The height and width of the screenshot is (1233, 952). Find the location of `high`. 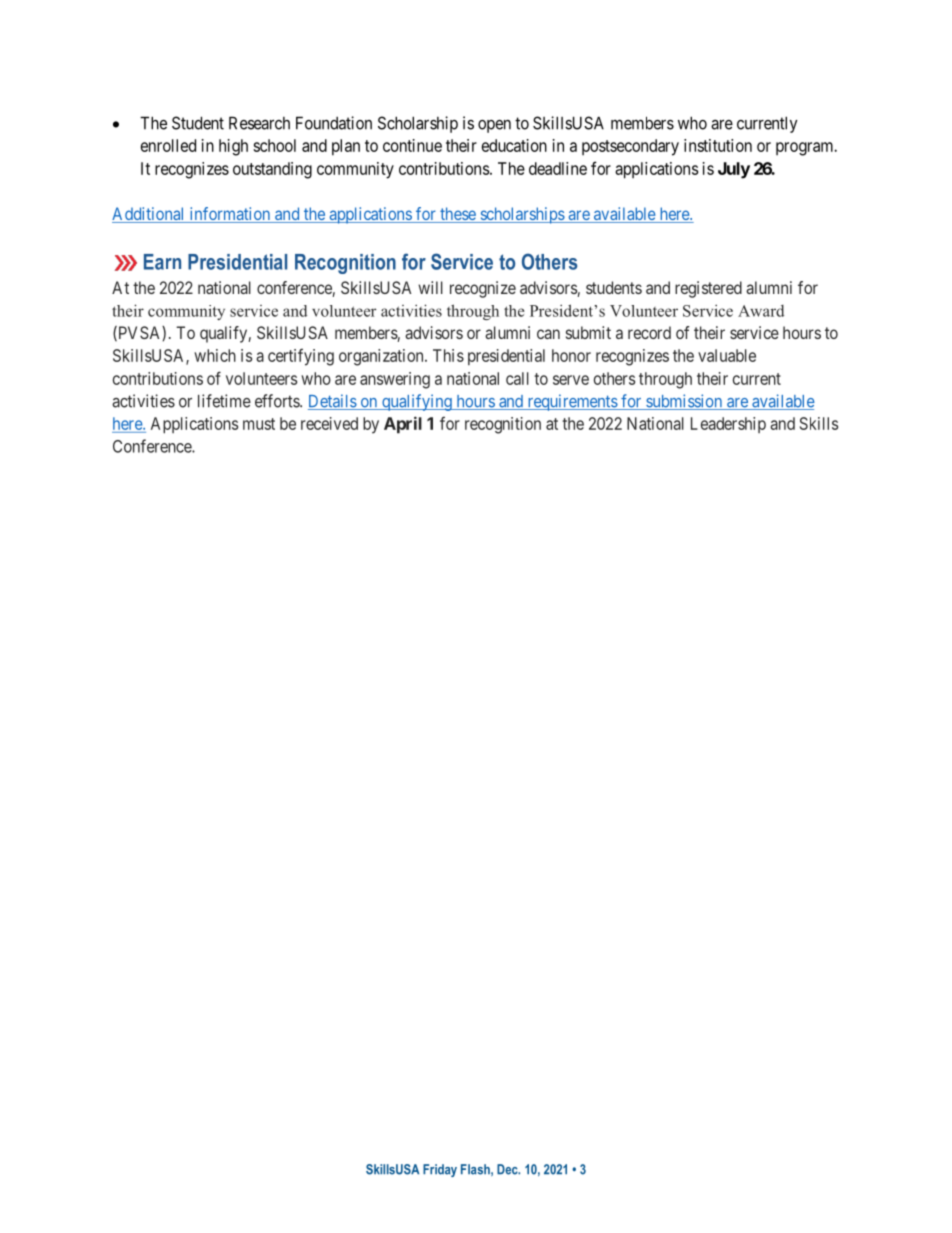

high is located at coordinates (233, 147).
